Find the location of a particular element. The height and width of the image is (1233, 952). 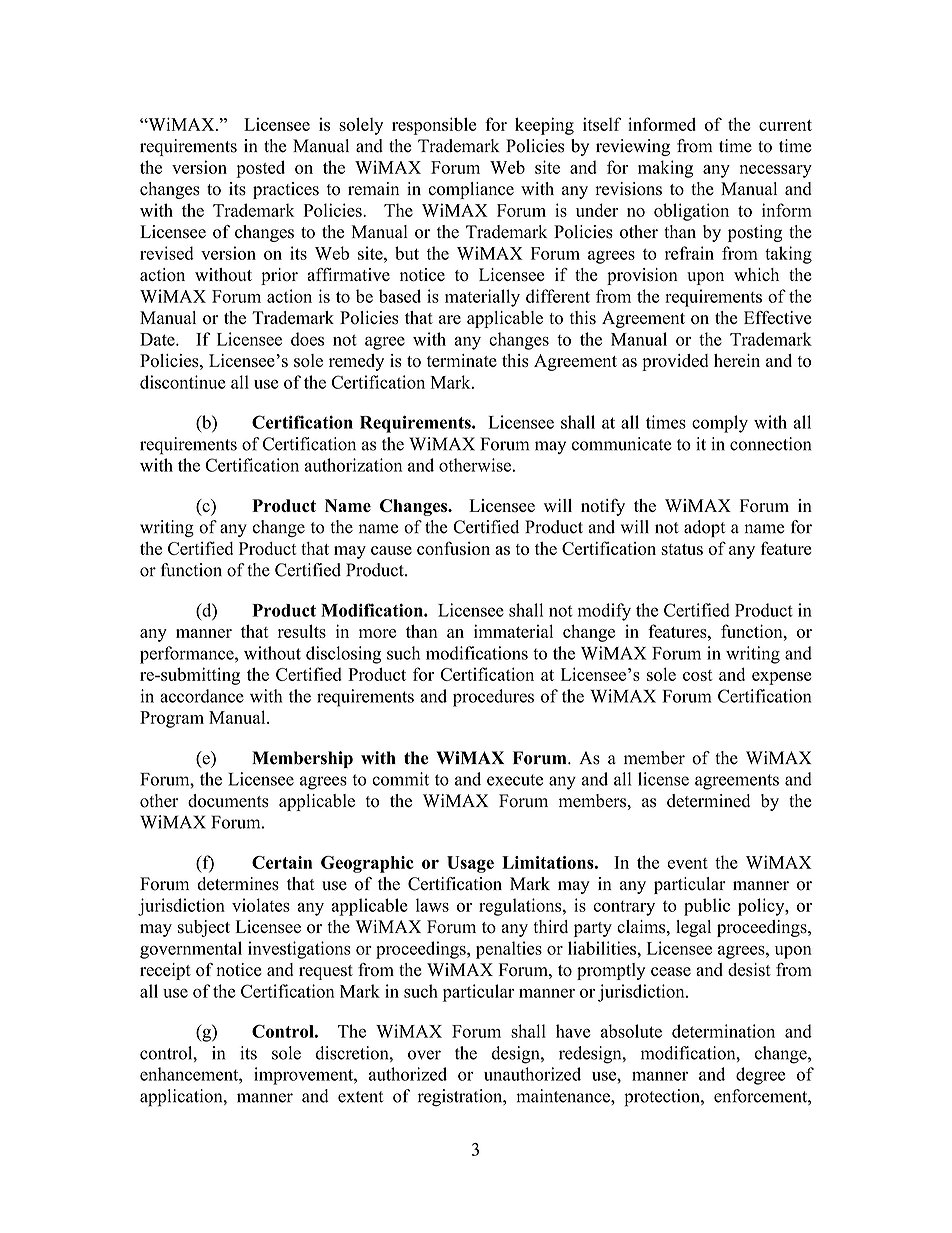

posted is located at coordinates (260, 169).
